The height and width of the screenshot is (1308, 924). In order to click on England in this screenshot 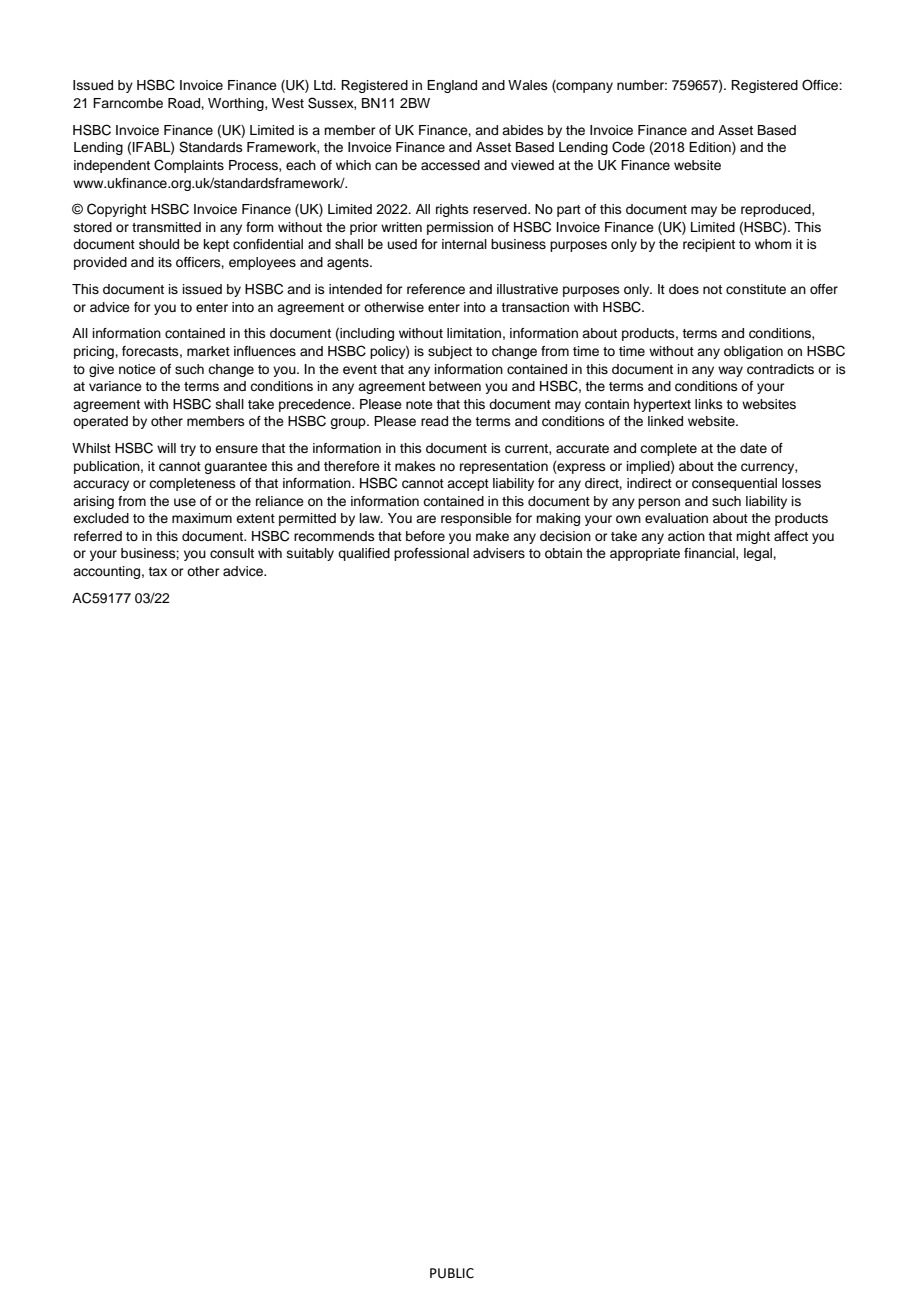, I will do `click(452, 86)`.
